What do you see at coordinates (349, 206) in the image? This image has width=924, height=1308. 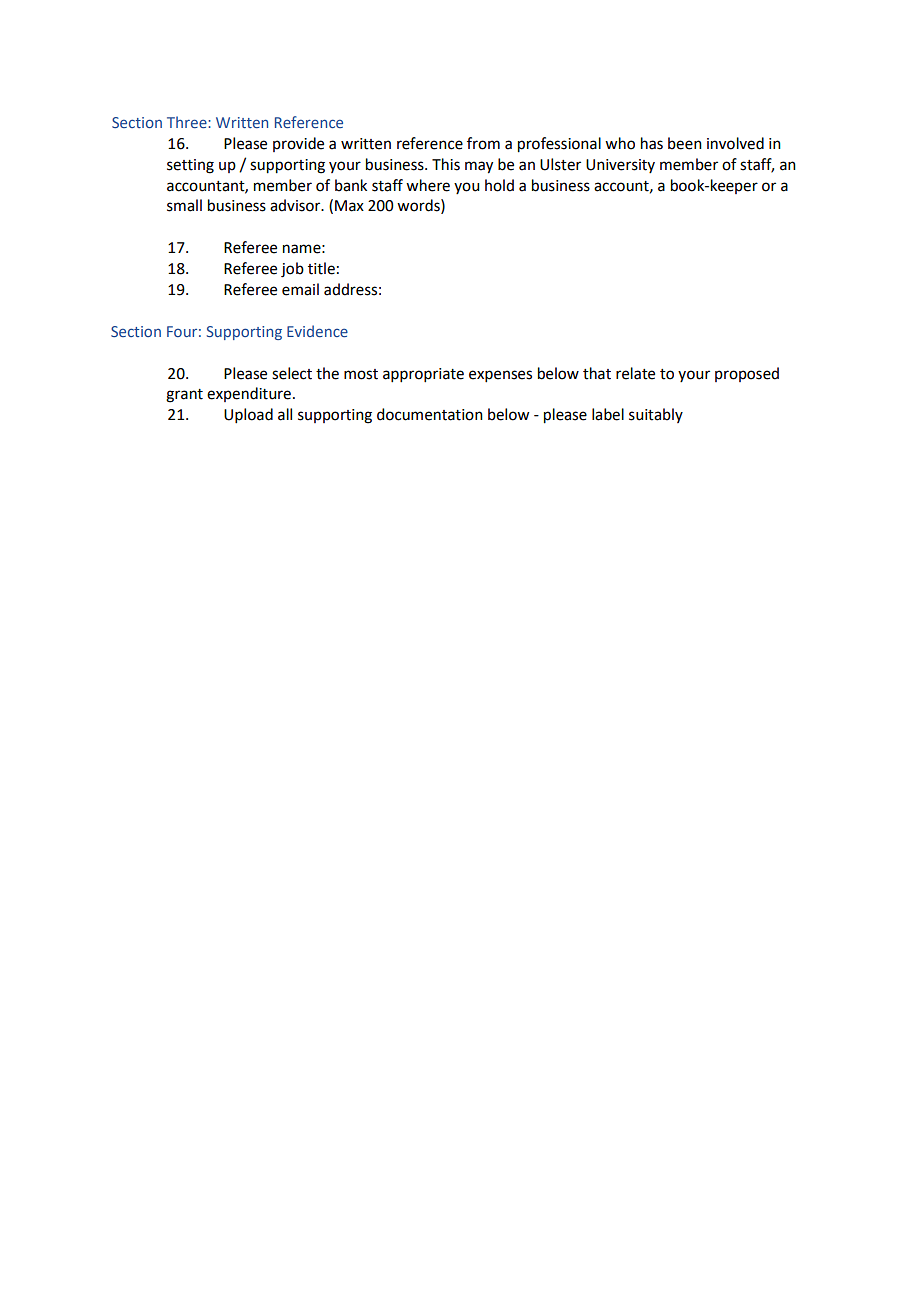 I see `Max` at bounding box center [349, 206].
